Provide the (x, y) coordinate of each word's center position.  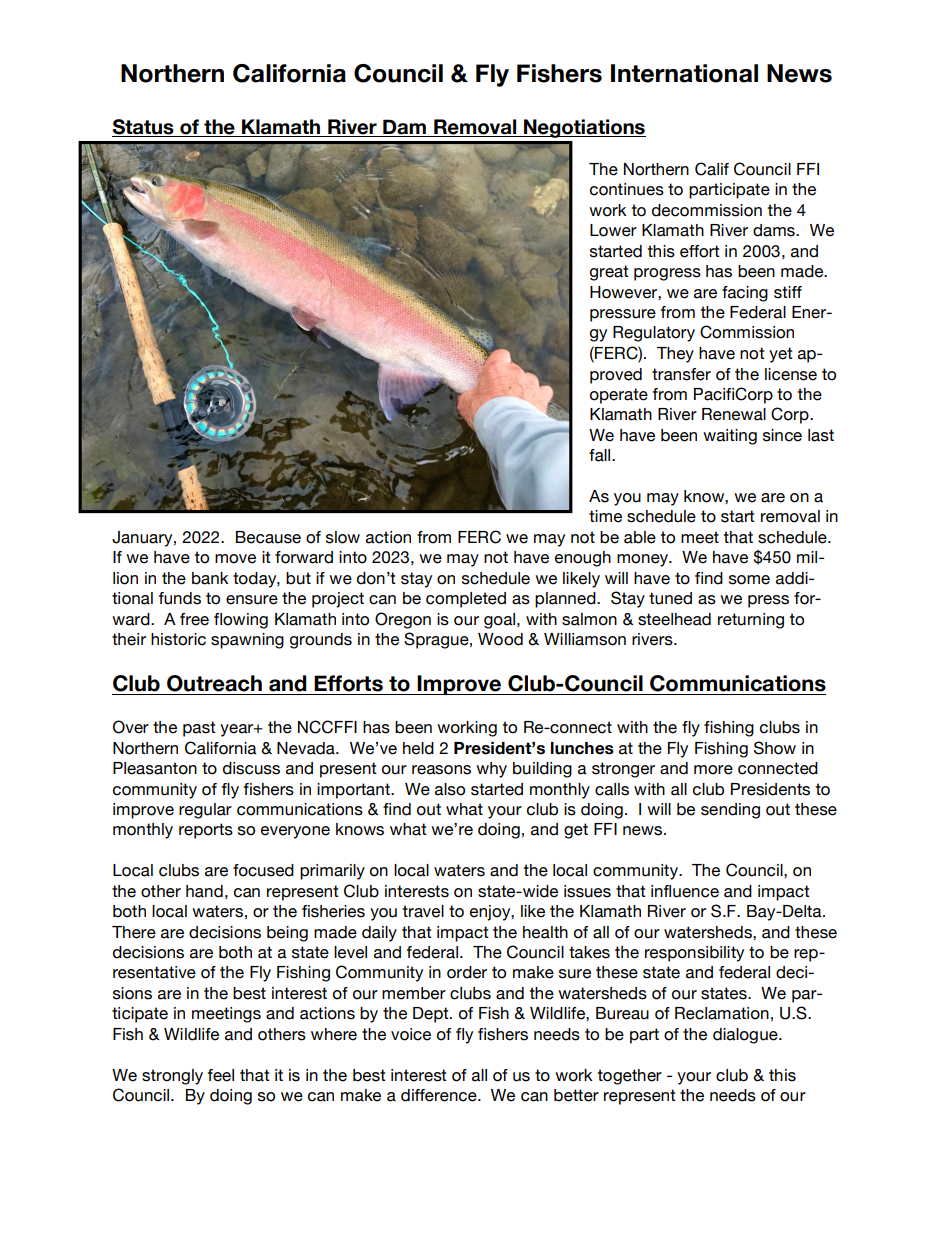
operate (619, 396)
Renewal (734, 414)
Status (143, 127)
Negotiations (584, 128)
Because (268, 537)
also (450, 789)
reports (206, 831)
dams (775, 230)
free (194, 619)
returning (751, 621)
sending (730, 811)
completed (466, 600)
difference (440, 1095)
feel (221, 1075)
